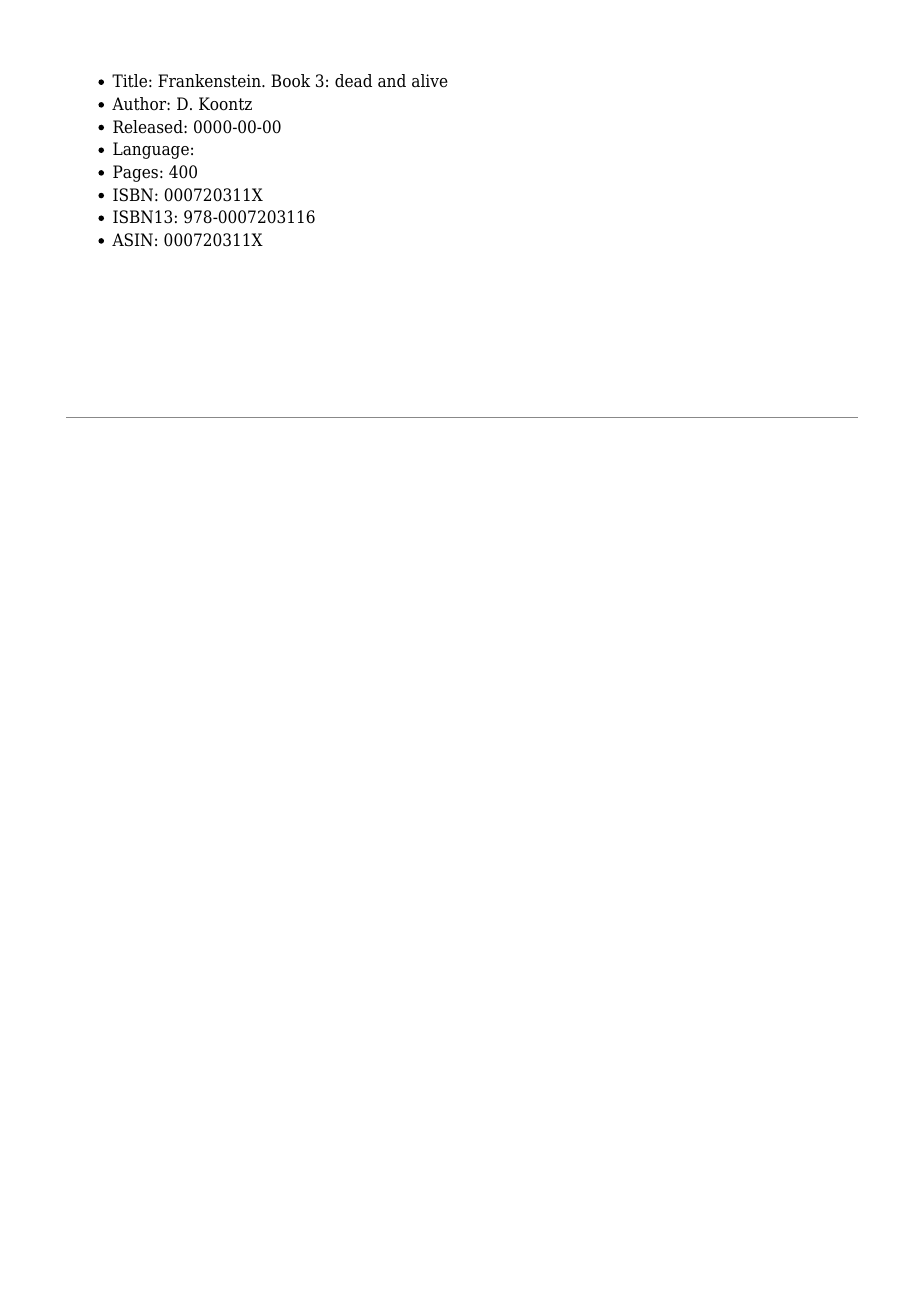  Describe the element at coordinates (430, 81) in the image. I see `alive` at that location.
